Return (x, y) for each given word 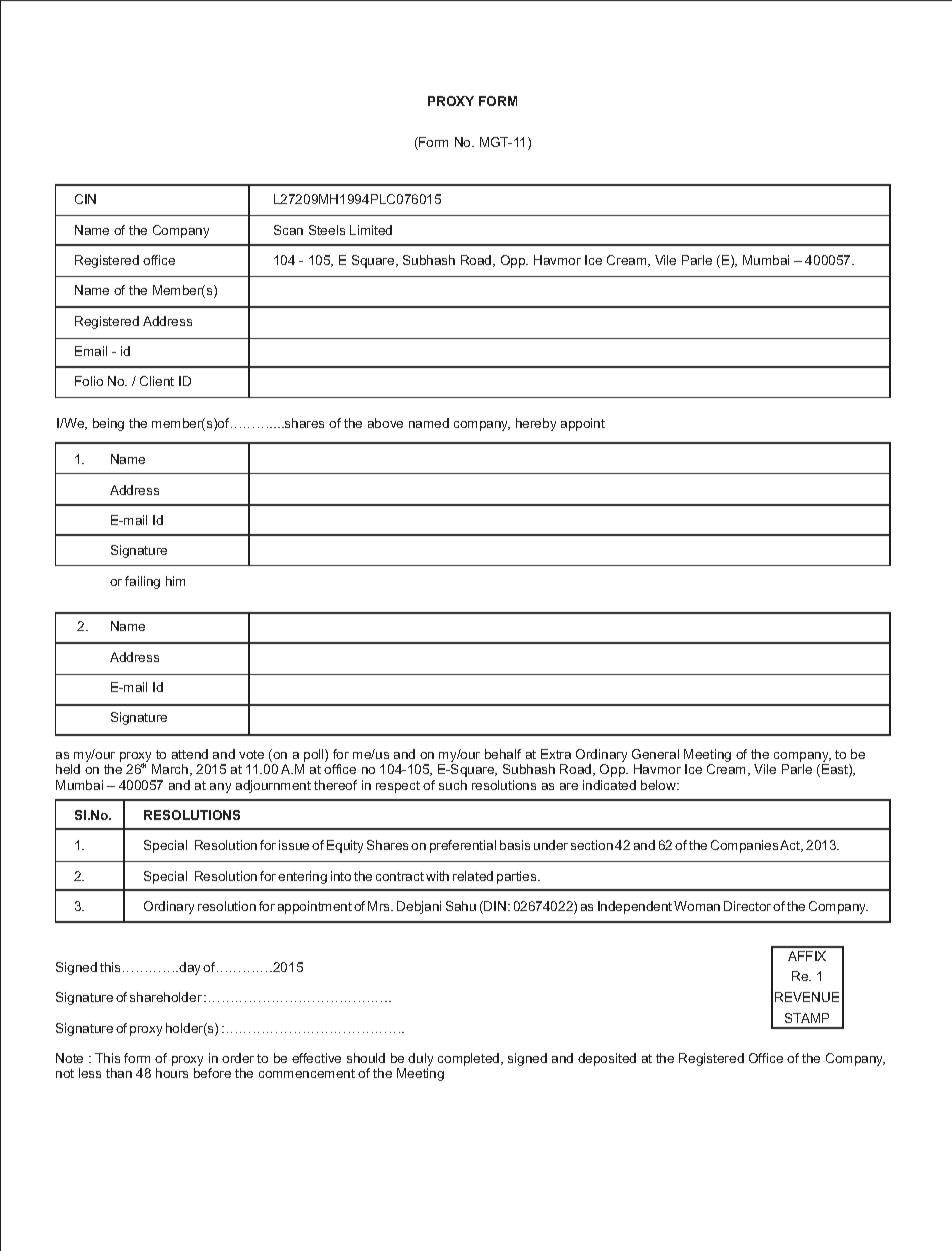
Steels (327, 230)
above (385, 423)
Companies (744, 846)
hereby (536, 424)
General (655, 754)
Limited (371, 230)
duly (420, 1061)
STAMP (807, 1018)
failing (142, 582)
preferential (463, 846)
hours (172, 1073)
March (171, 770)
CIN (85, 199)
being (108, 424)
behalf (503, 754)
